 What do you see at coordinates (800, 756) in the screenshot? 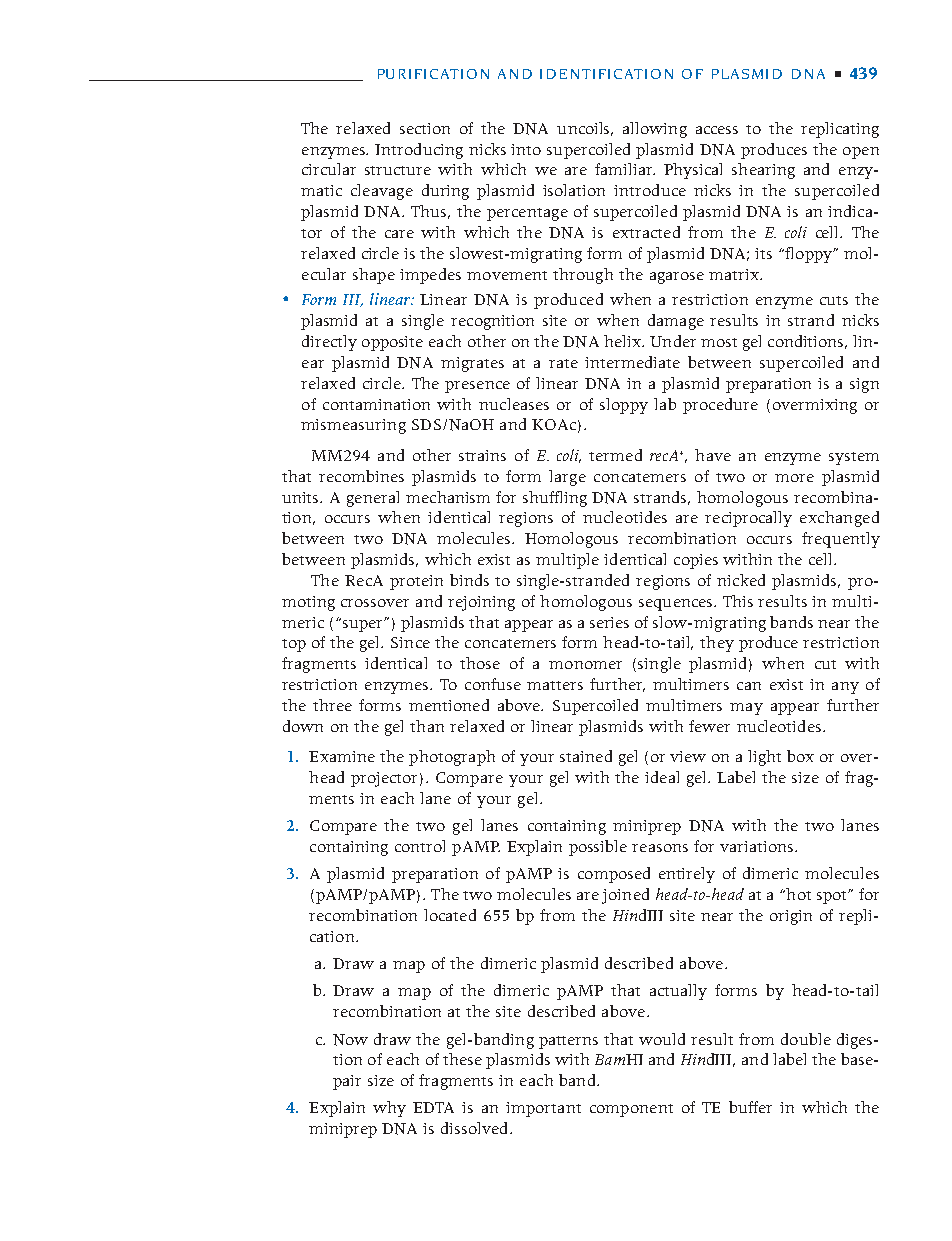
I see `box` at bounding box center [800, 756].
